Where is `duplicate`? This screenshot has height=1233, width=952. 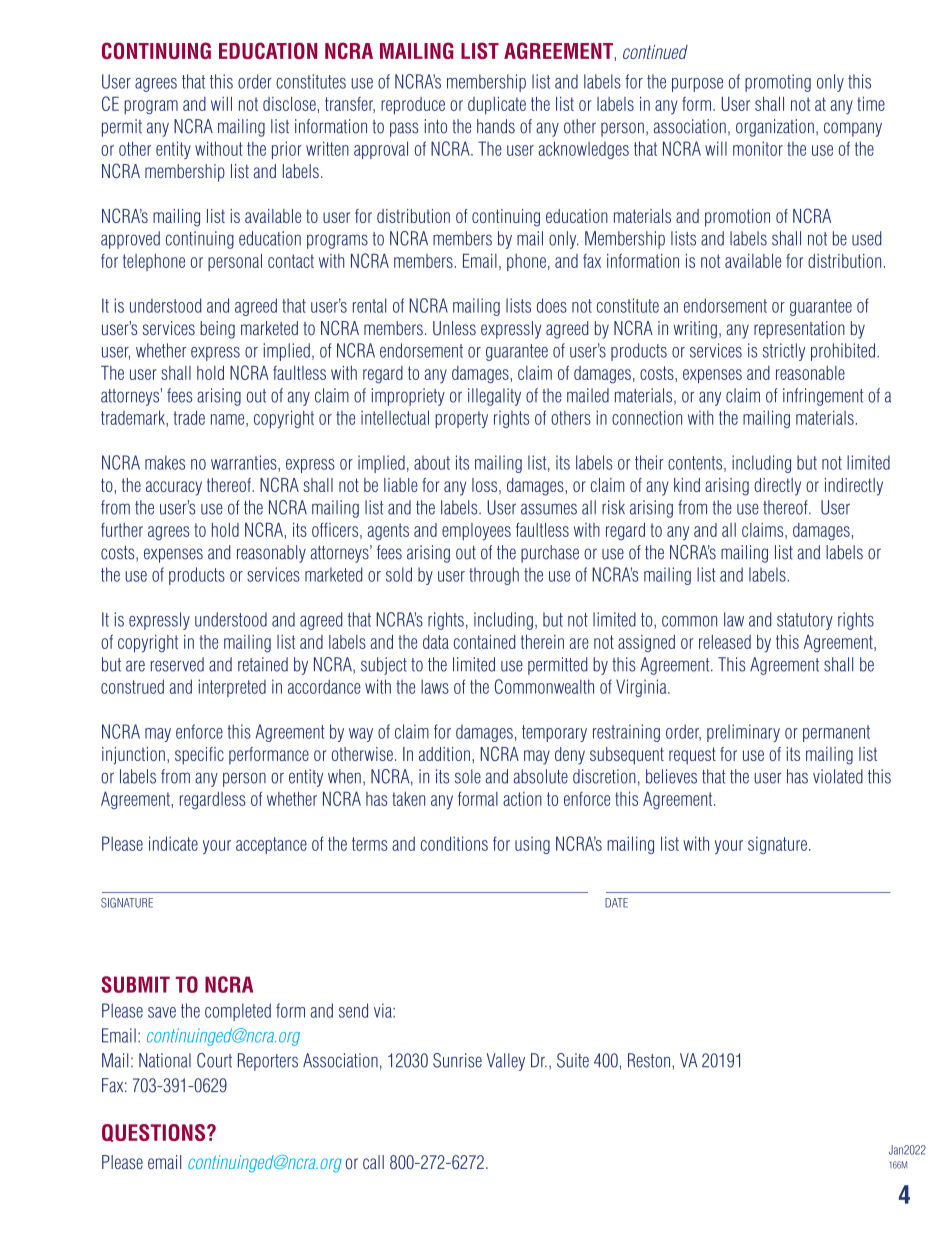 duplicate is located at coordinates (497, 105).
